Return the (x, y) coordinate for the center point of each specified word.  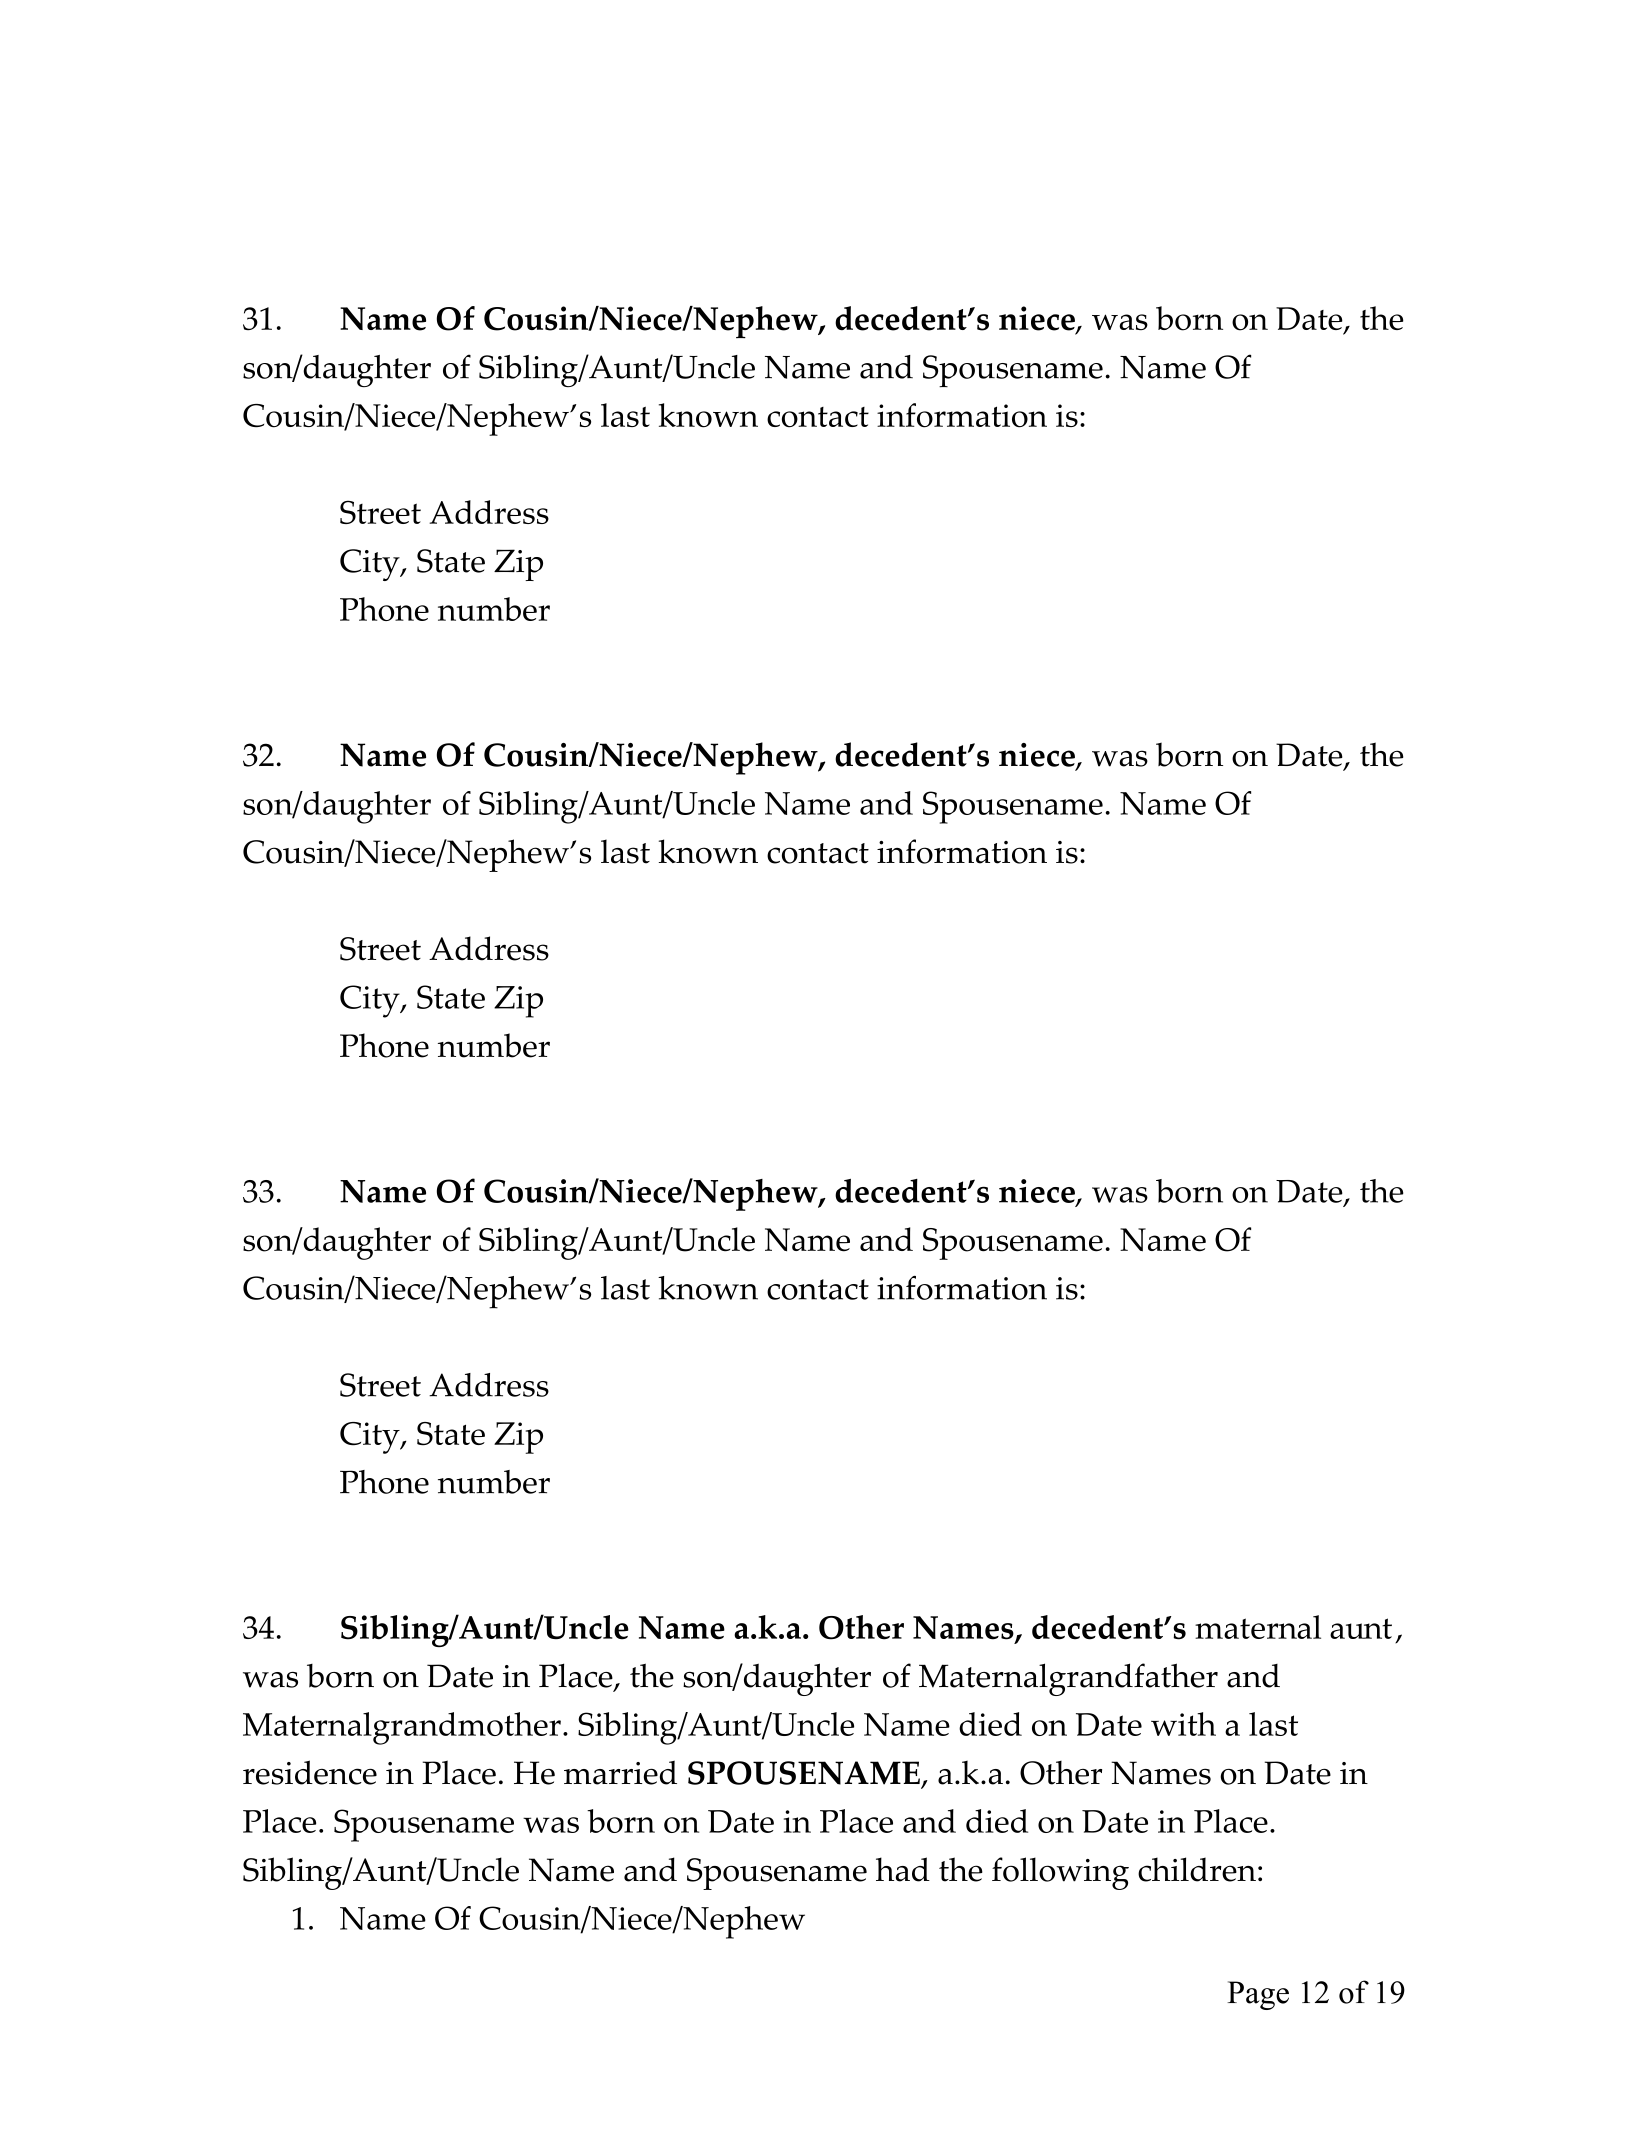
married (620, 1772)
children (1197, 1869)
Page (1258, 1995)
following (1060, 1873)
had (903, 1869)
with (1183, 1724)
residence (310, 1772)
